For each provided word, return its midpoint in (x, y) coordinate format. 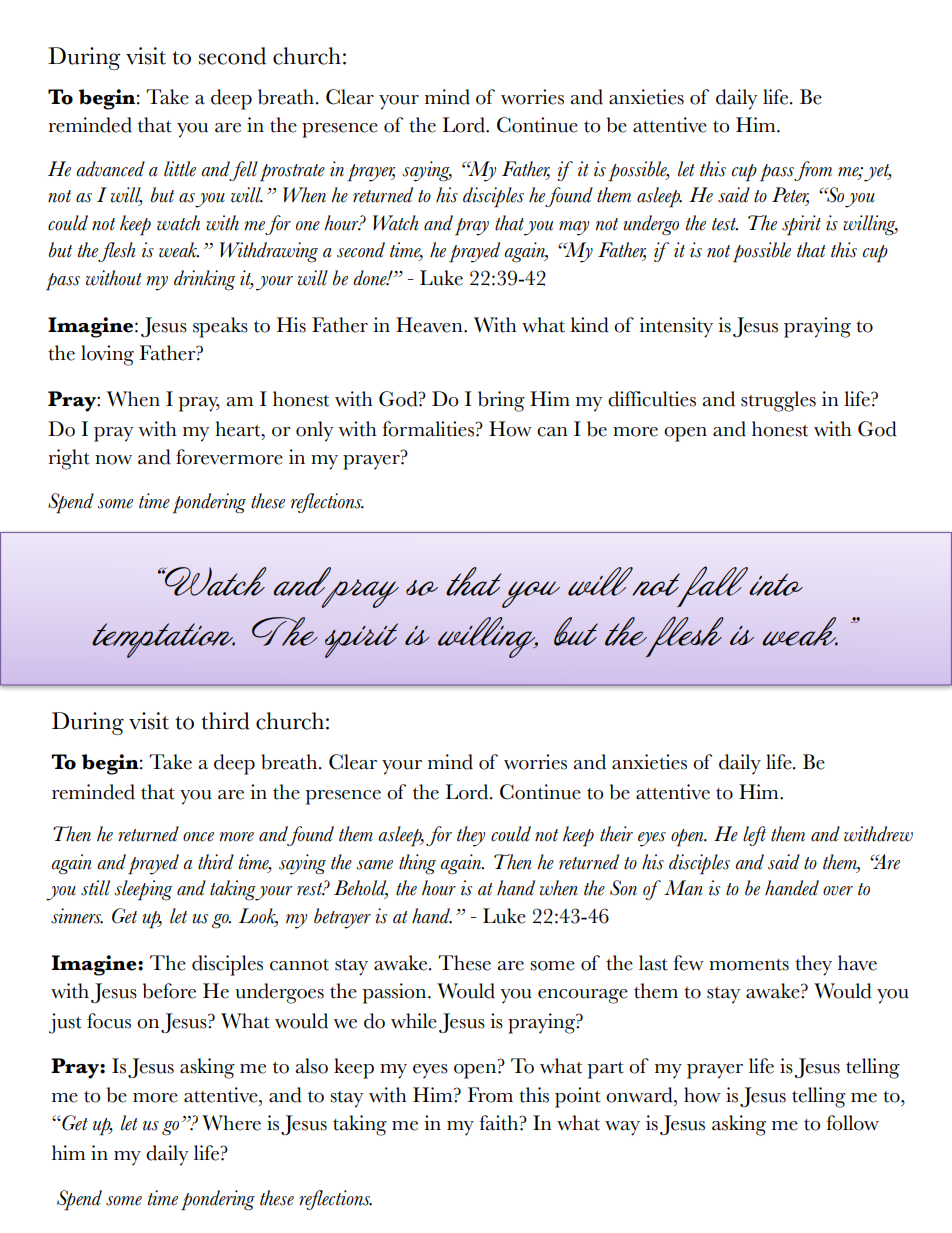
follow (852, 1123)
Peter (790, 196)
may (574, 228)
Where (231, 1123)
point (578, 1097)
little (180, 169)
